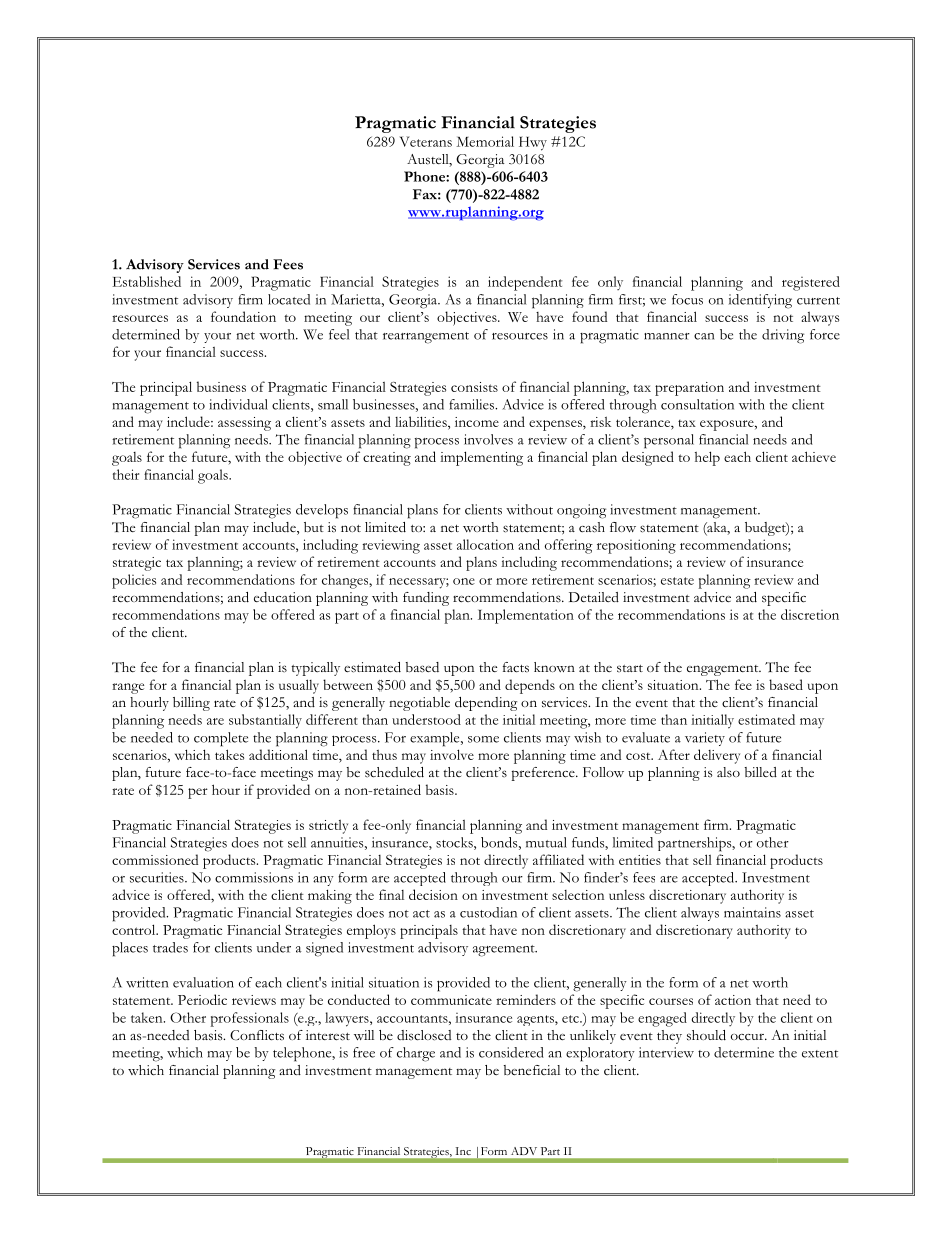  What do you see at coordinates (283, 597) in the screenshot?
I see `education` at bounding box center [283, 597].
